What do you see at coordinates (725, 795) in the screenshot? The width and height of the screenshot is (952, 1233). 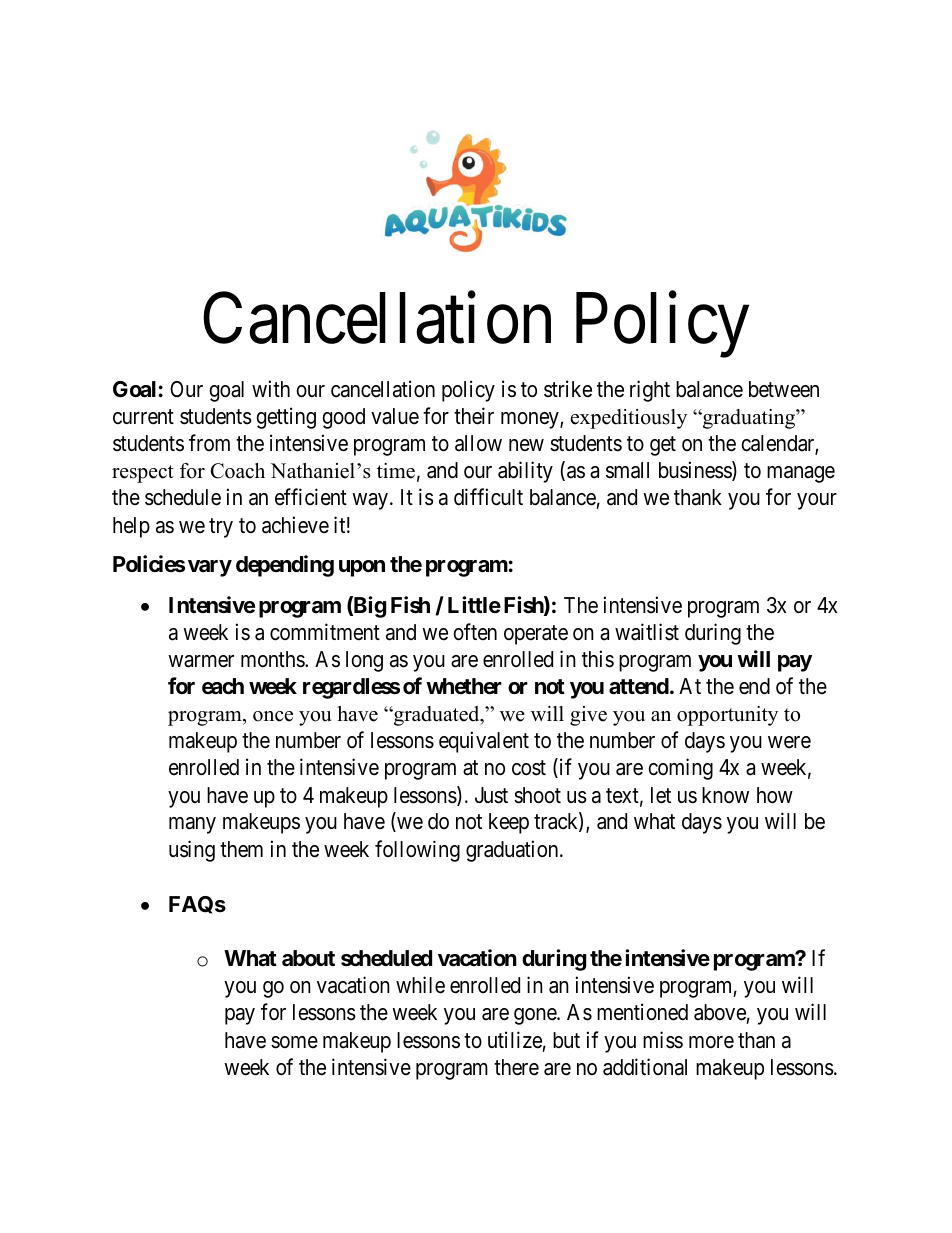 I see `know` at bounding box center [725, 795].
